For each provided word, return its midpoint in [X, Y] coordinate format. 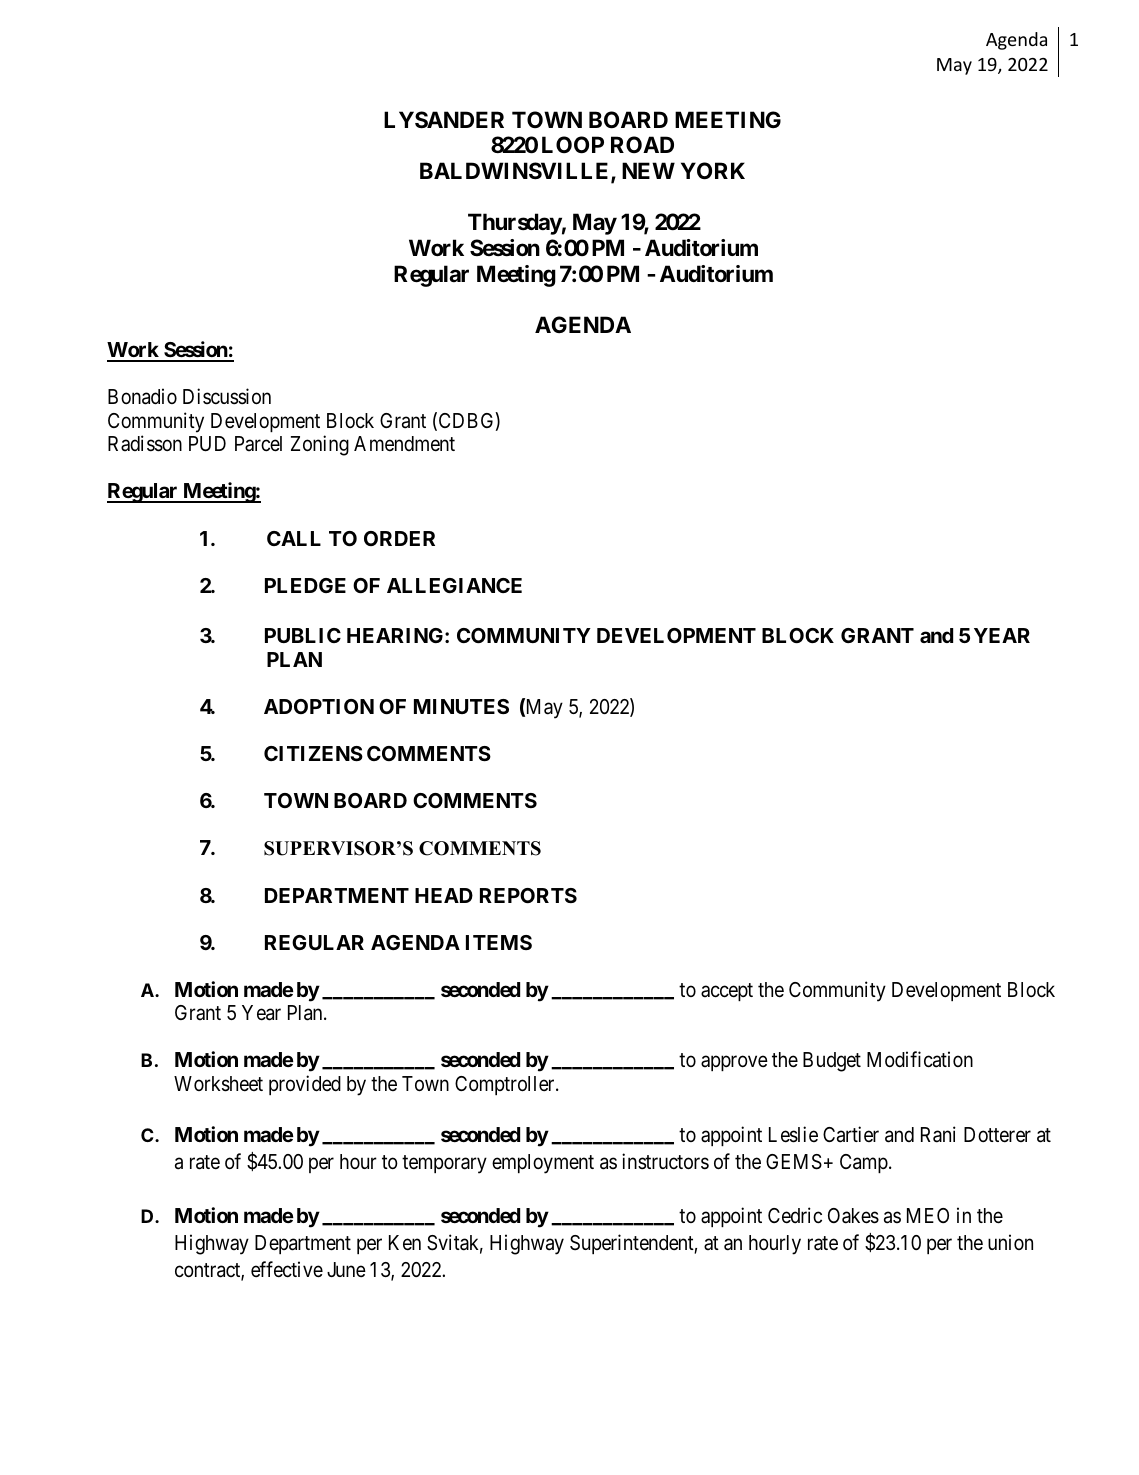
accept [727, 992]
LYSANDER [444, 120]
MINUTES [461, 706]
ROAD [642, 144]
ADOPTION [319, 706]
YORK [713, 171]
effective [287, 1269]
